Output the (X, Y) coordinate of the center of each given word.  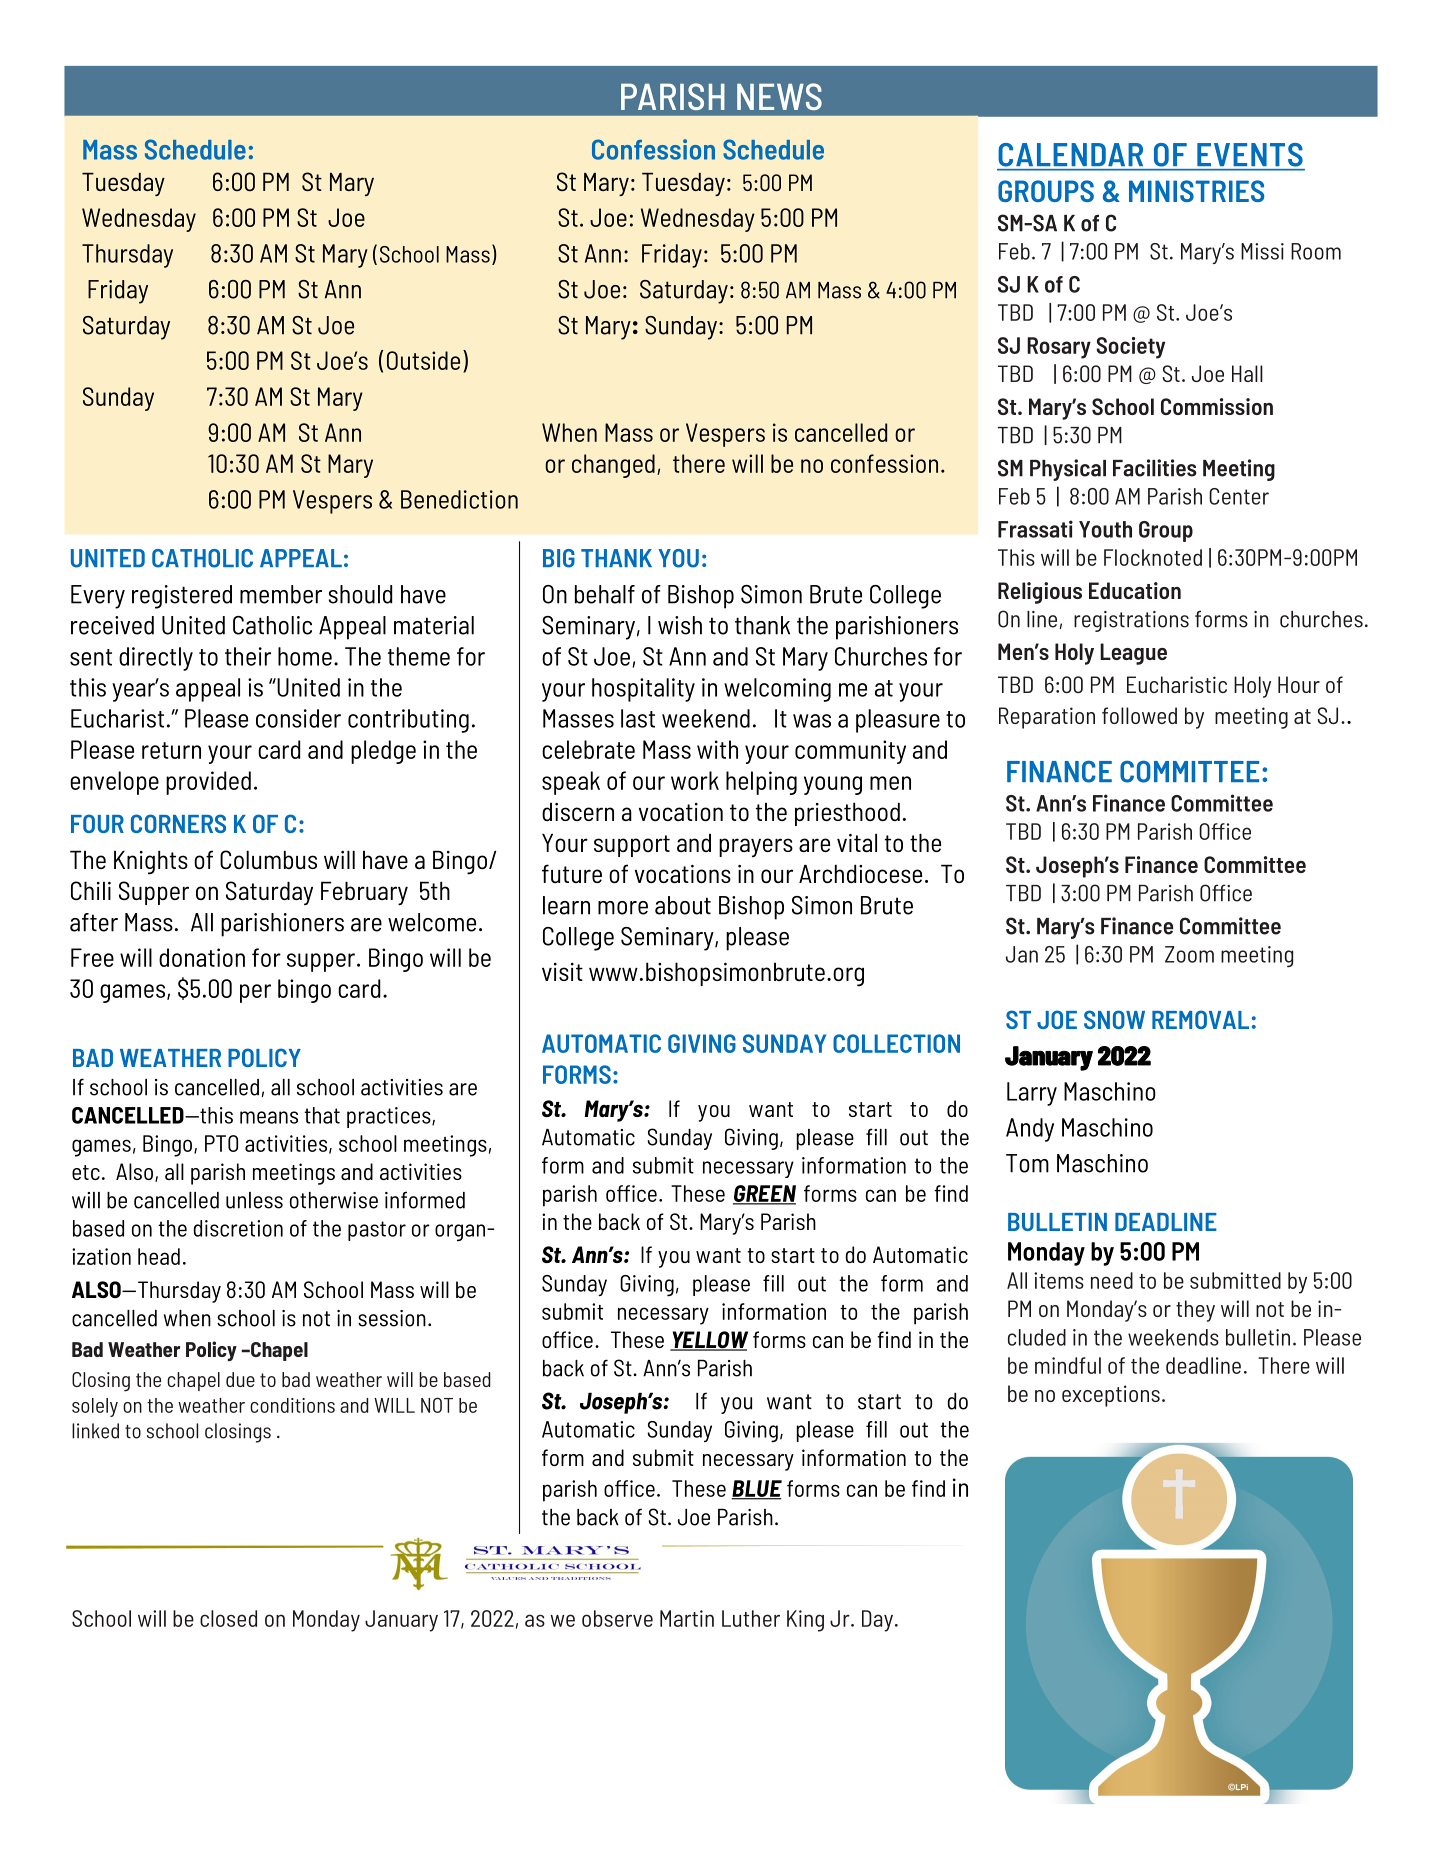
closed (228, 1618)
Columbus (268, 859)
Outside (423, 360)
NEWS (779, 96)
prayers (756, 847)
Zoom (1189, 954)
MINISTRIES (1197, 191)
